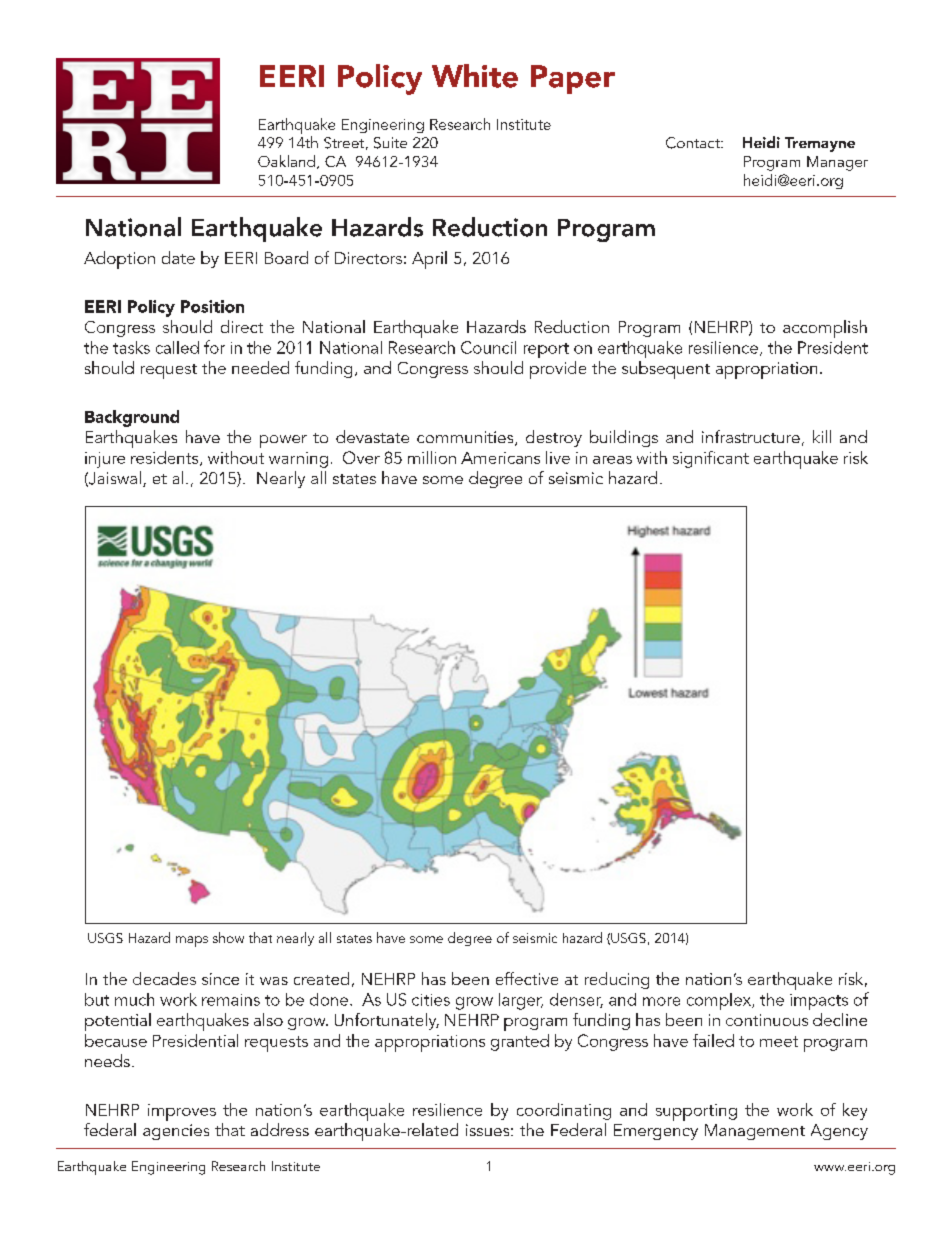 The width and height of the screenshot is (952, 1233). What do you see at coordinates (182, 1112) in the screenshot?
I see `improves` at bounding box center [182, 1112].
